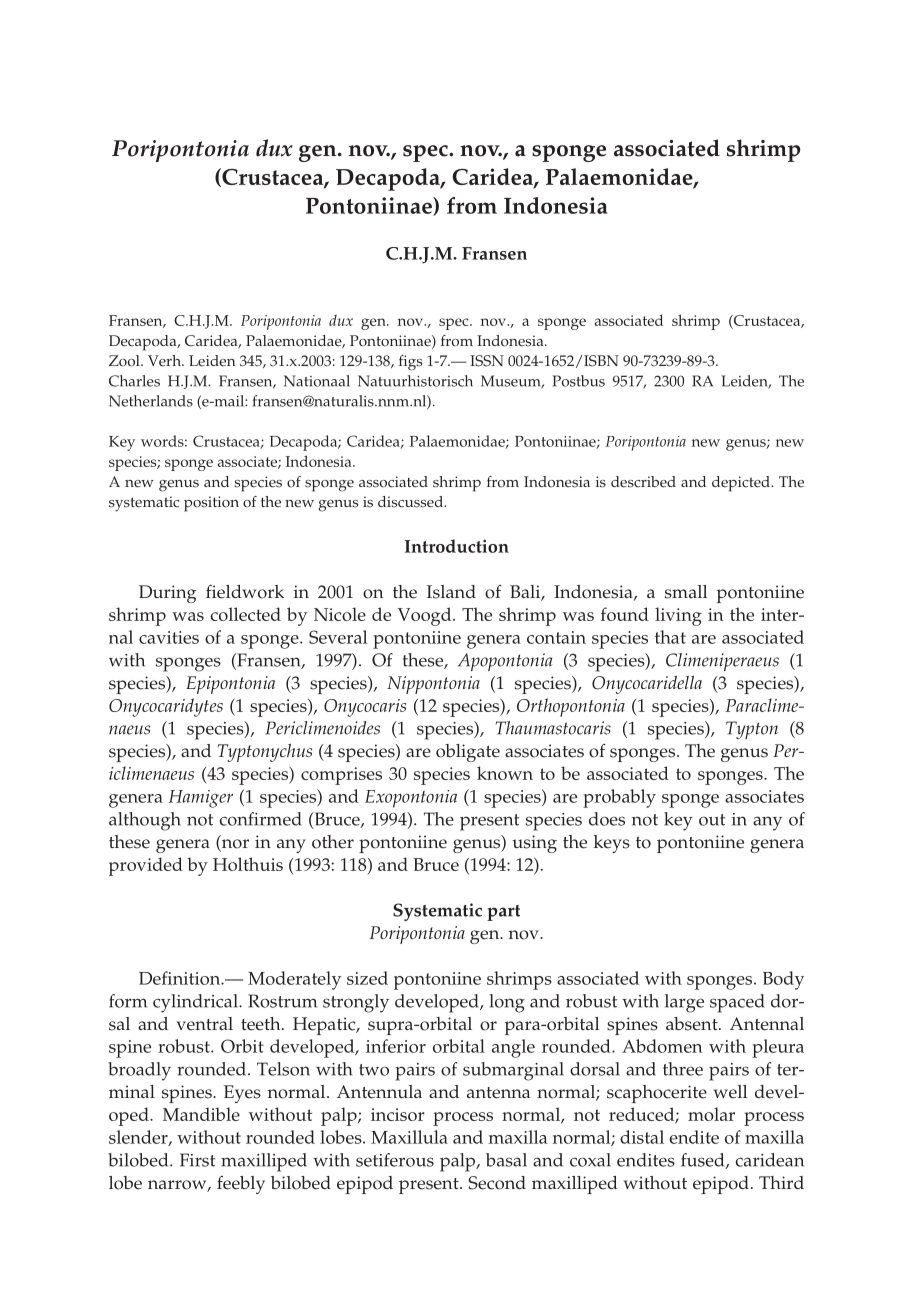 Image resolution: width=913 pixels, height=1316 pixels. Describe the element at coordinates (260, 819) in the screenshot. I see `confirmed` at that location.
